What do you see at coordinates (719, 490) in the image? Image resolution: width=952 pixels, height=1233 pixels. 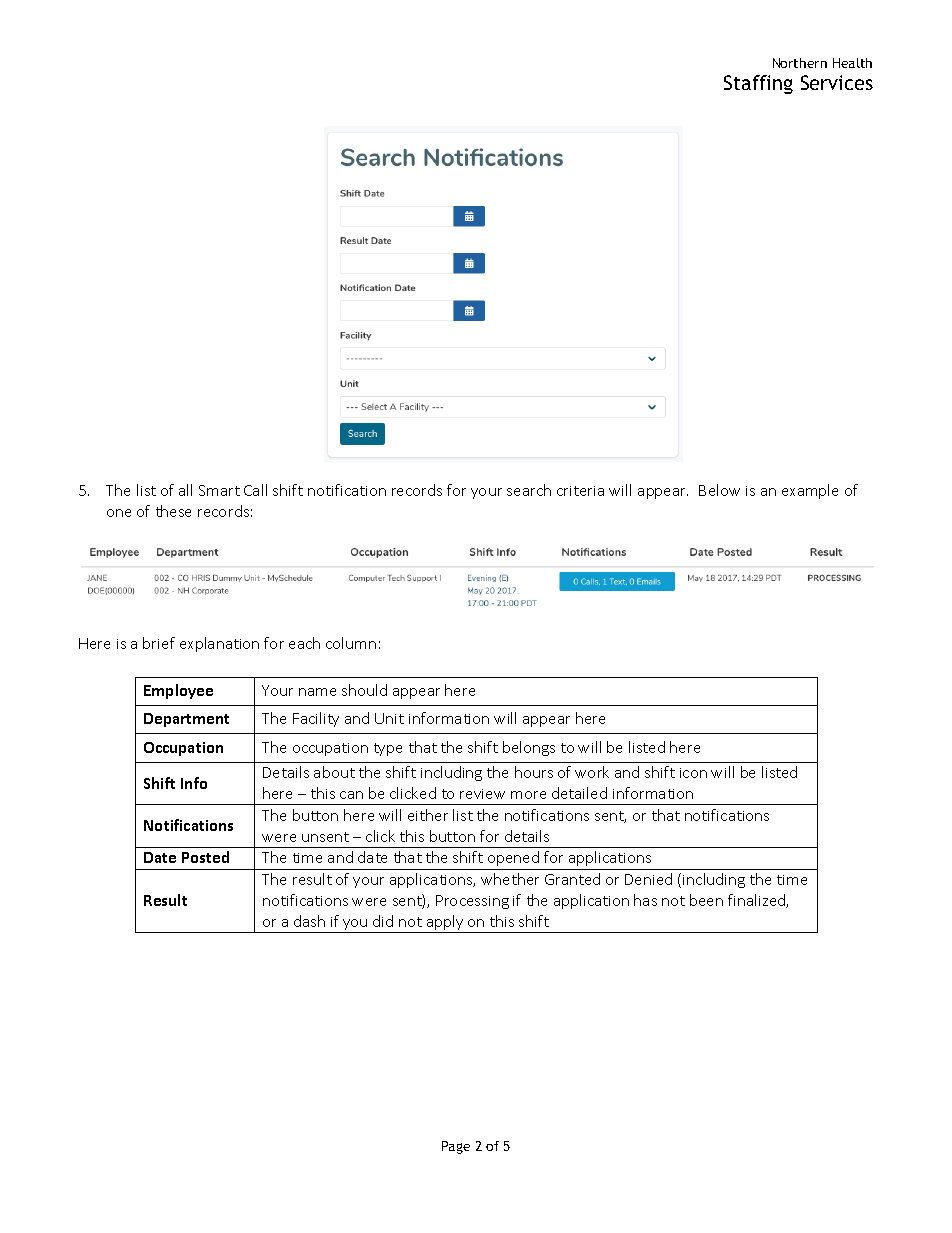 I see `Below` at bounding box center [719, 490].
